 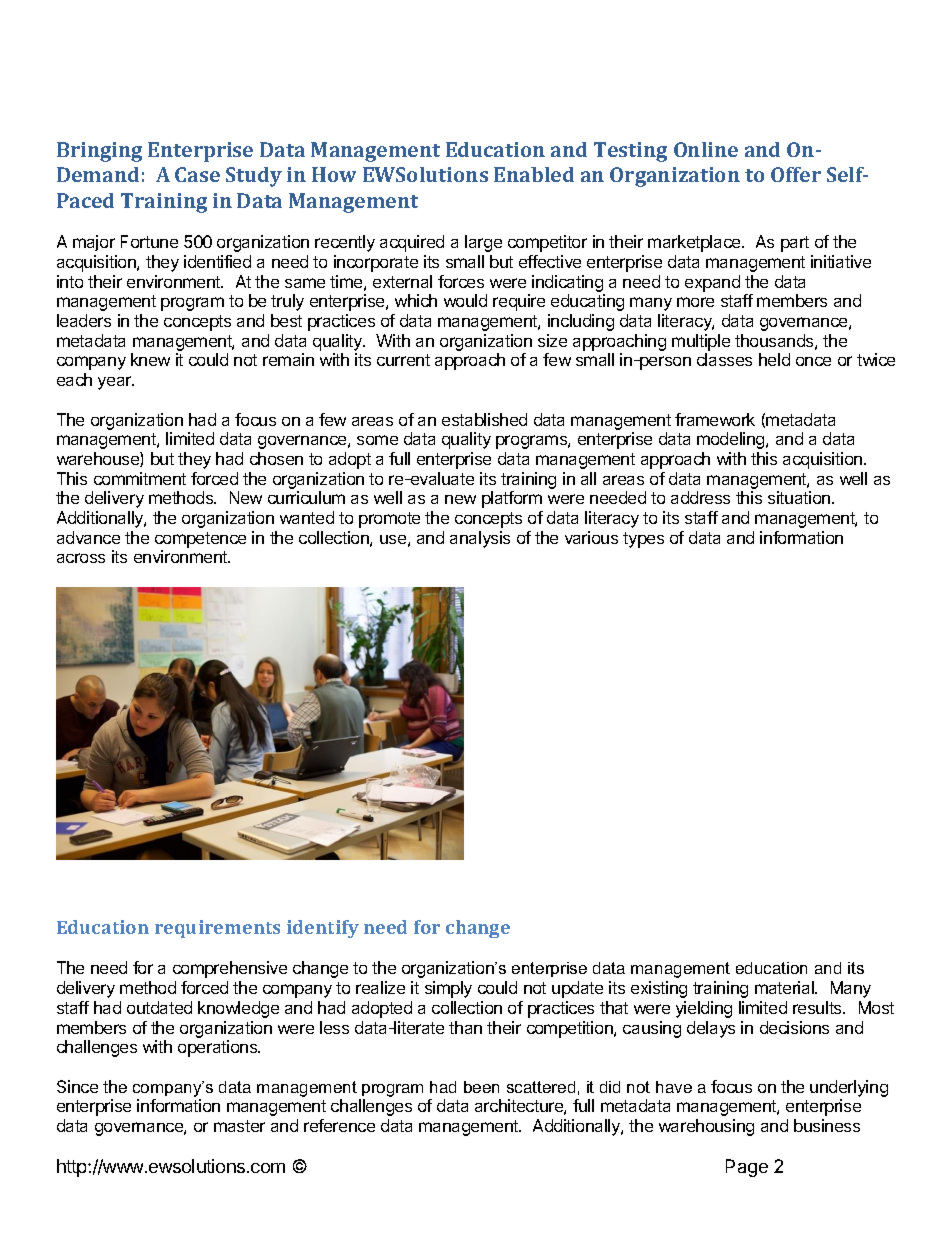 What do you see at coordinates (448, 989) in the screenshot?
I see `simply` at bounding box center [448, 989].
